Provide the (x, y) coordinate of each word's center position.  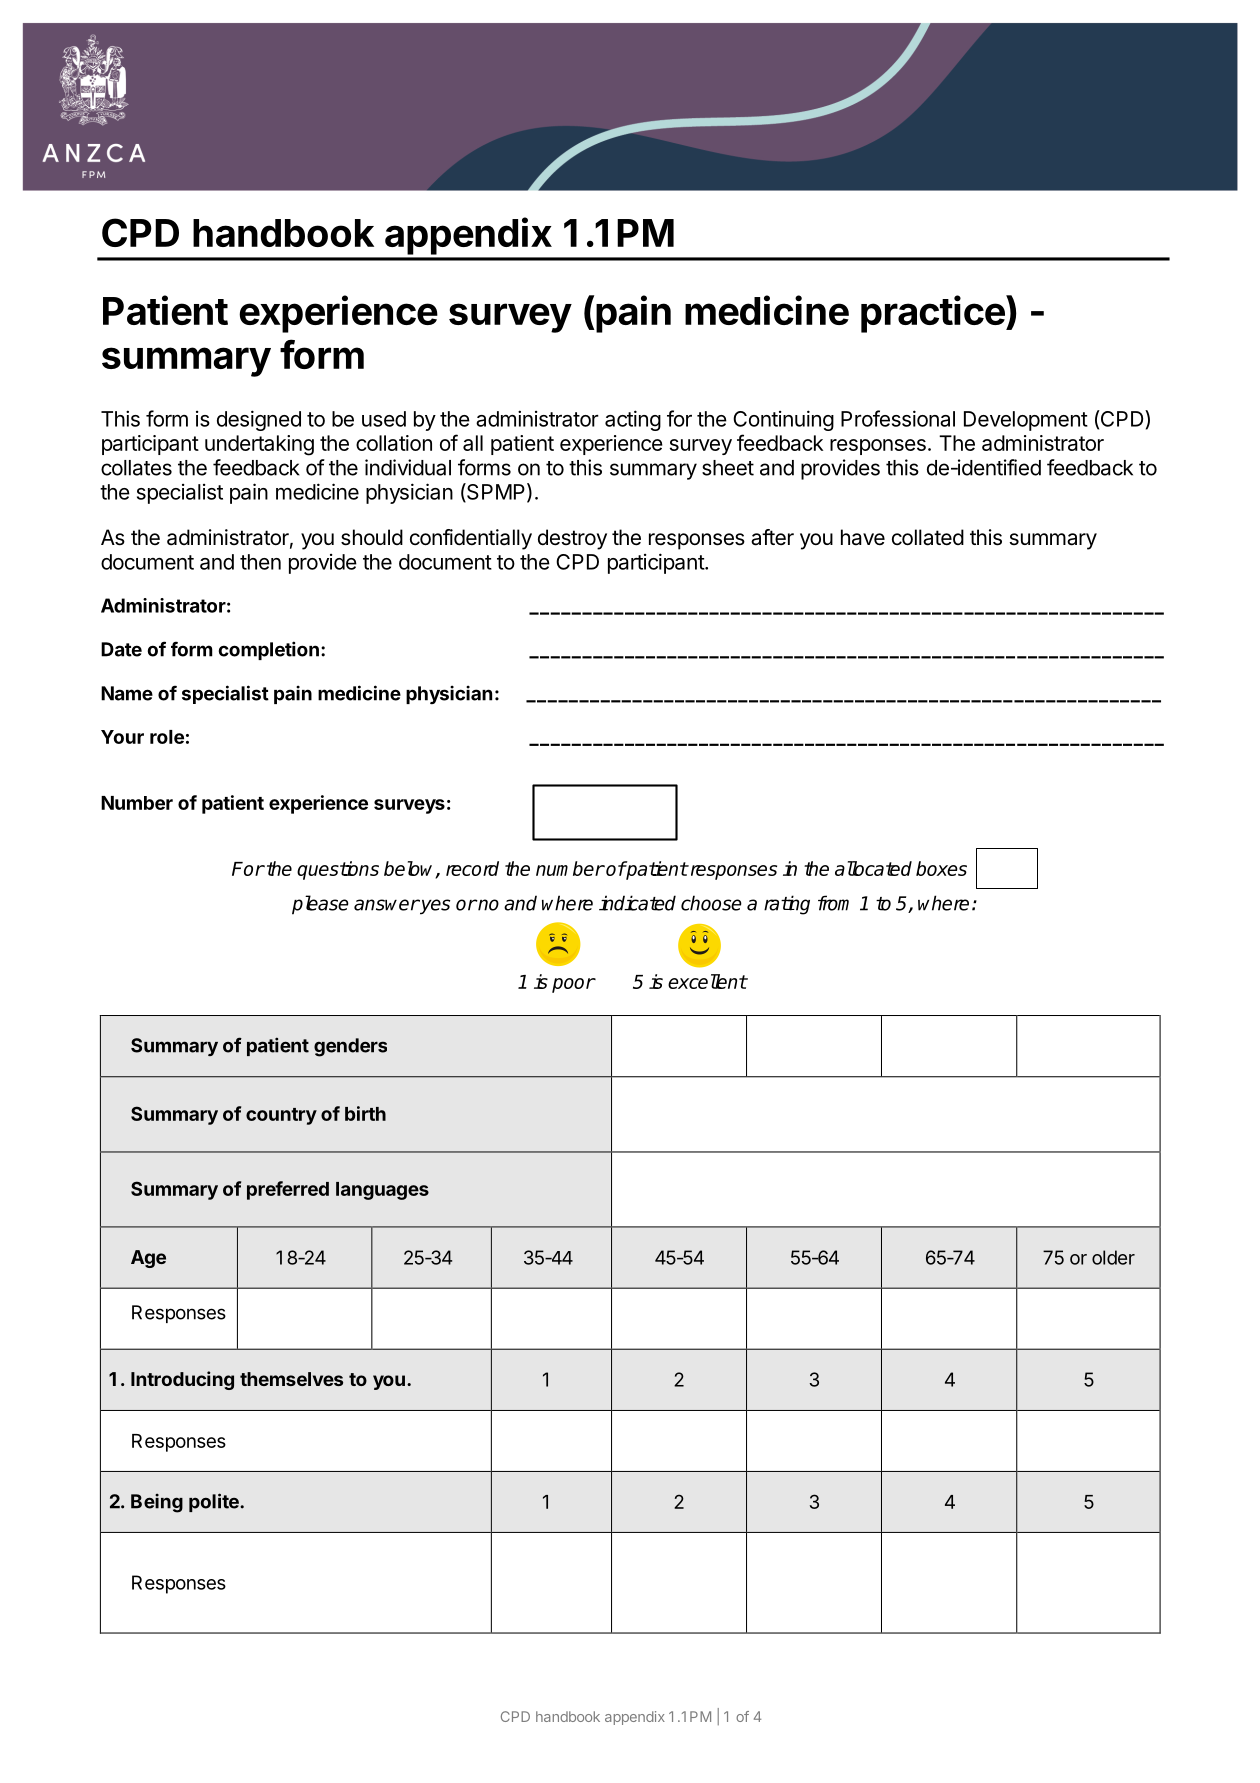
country (281, 1116)
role (167, 737)
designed (259, 420)
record (472, 868)
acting (633, 420)
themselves (291, 1379)
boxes (941, 868)
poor (573, 985)
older (1113, 1257)
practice (933, 314)
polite (215, 1502)
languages (382, 1191)
